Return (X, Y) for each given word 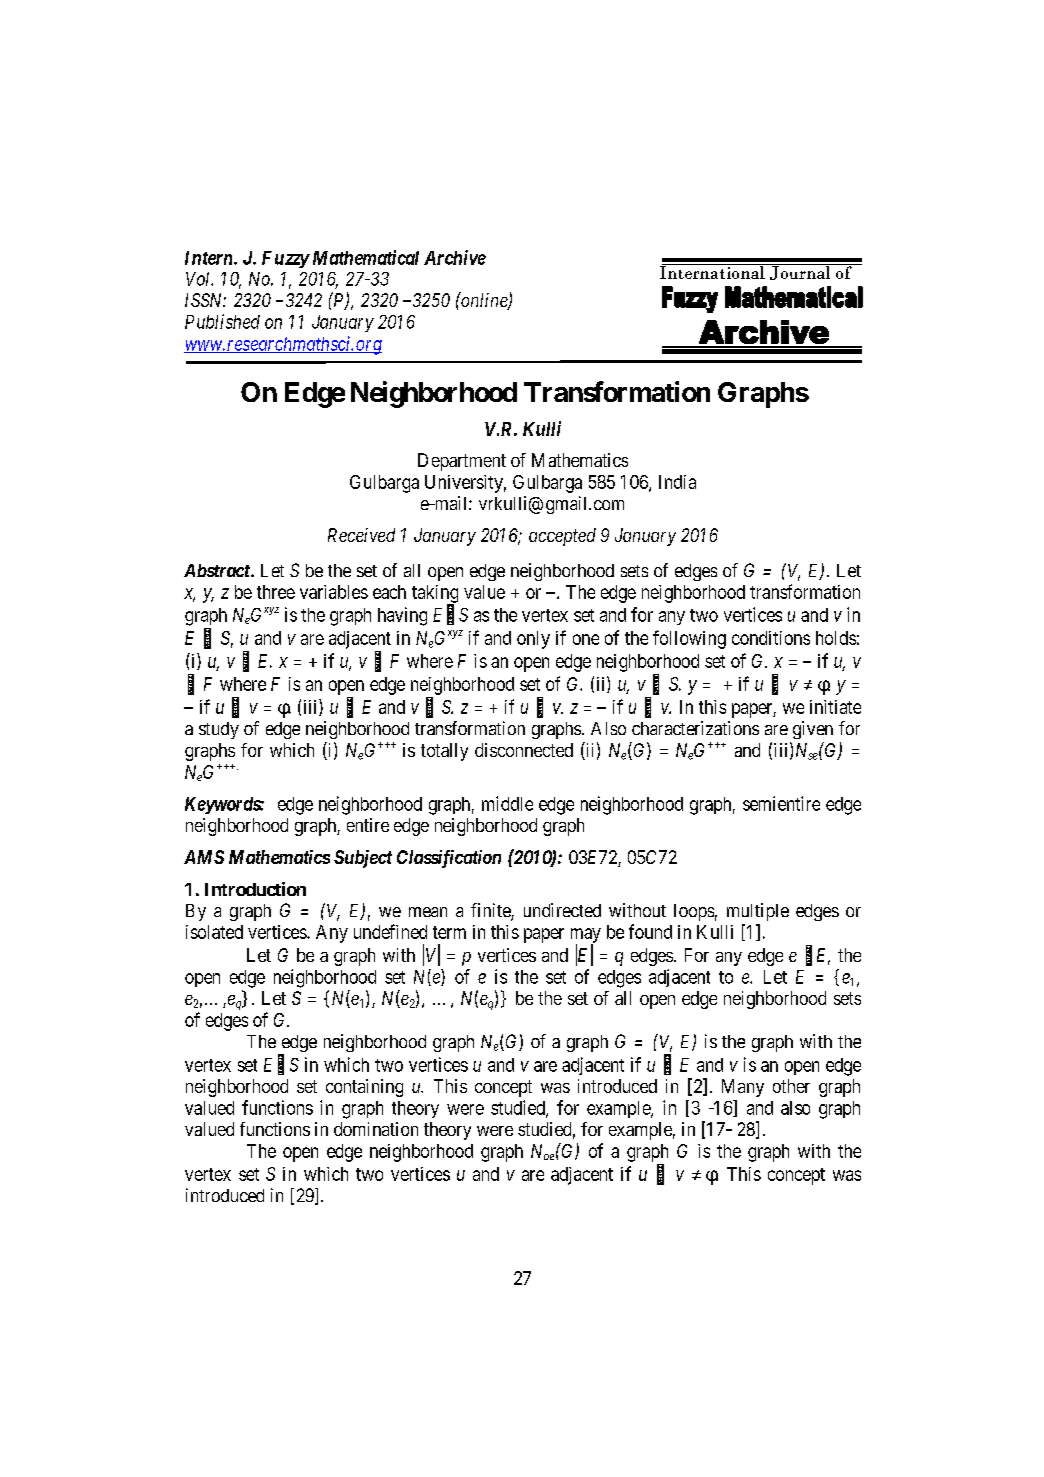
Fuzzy (285, 259)
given (813, 730)
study (219, 730)
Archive (455, 257)
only (533, 640)
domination (376, 1129)
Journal (800, 272)
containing (364, 1088)
